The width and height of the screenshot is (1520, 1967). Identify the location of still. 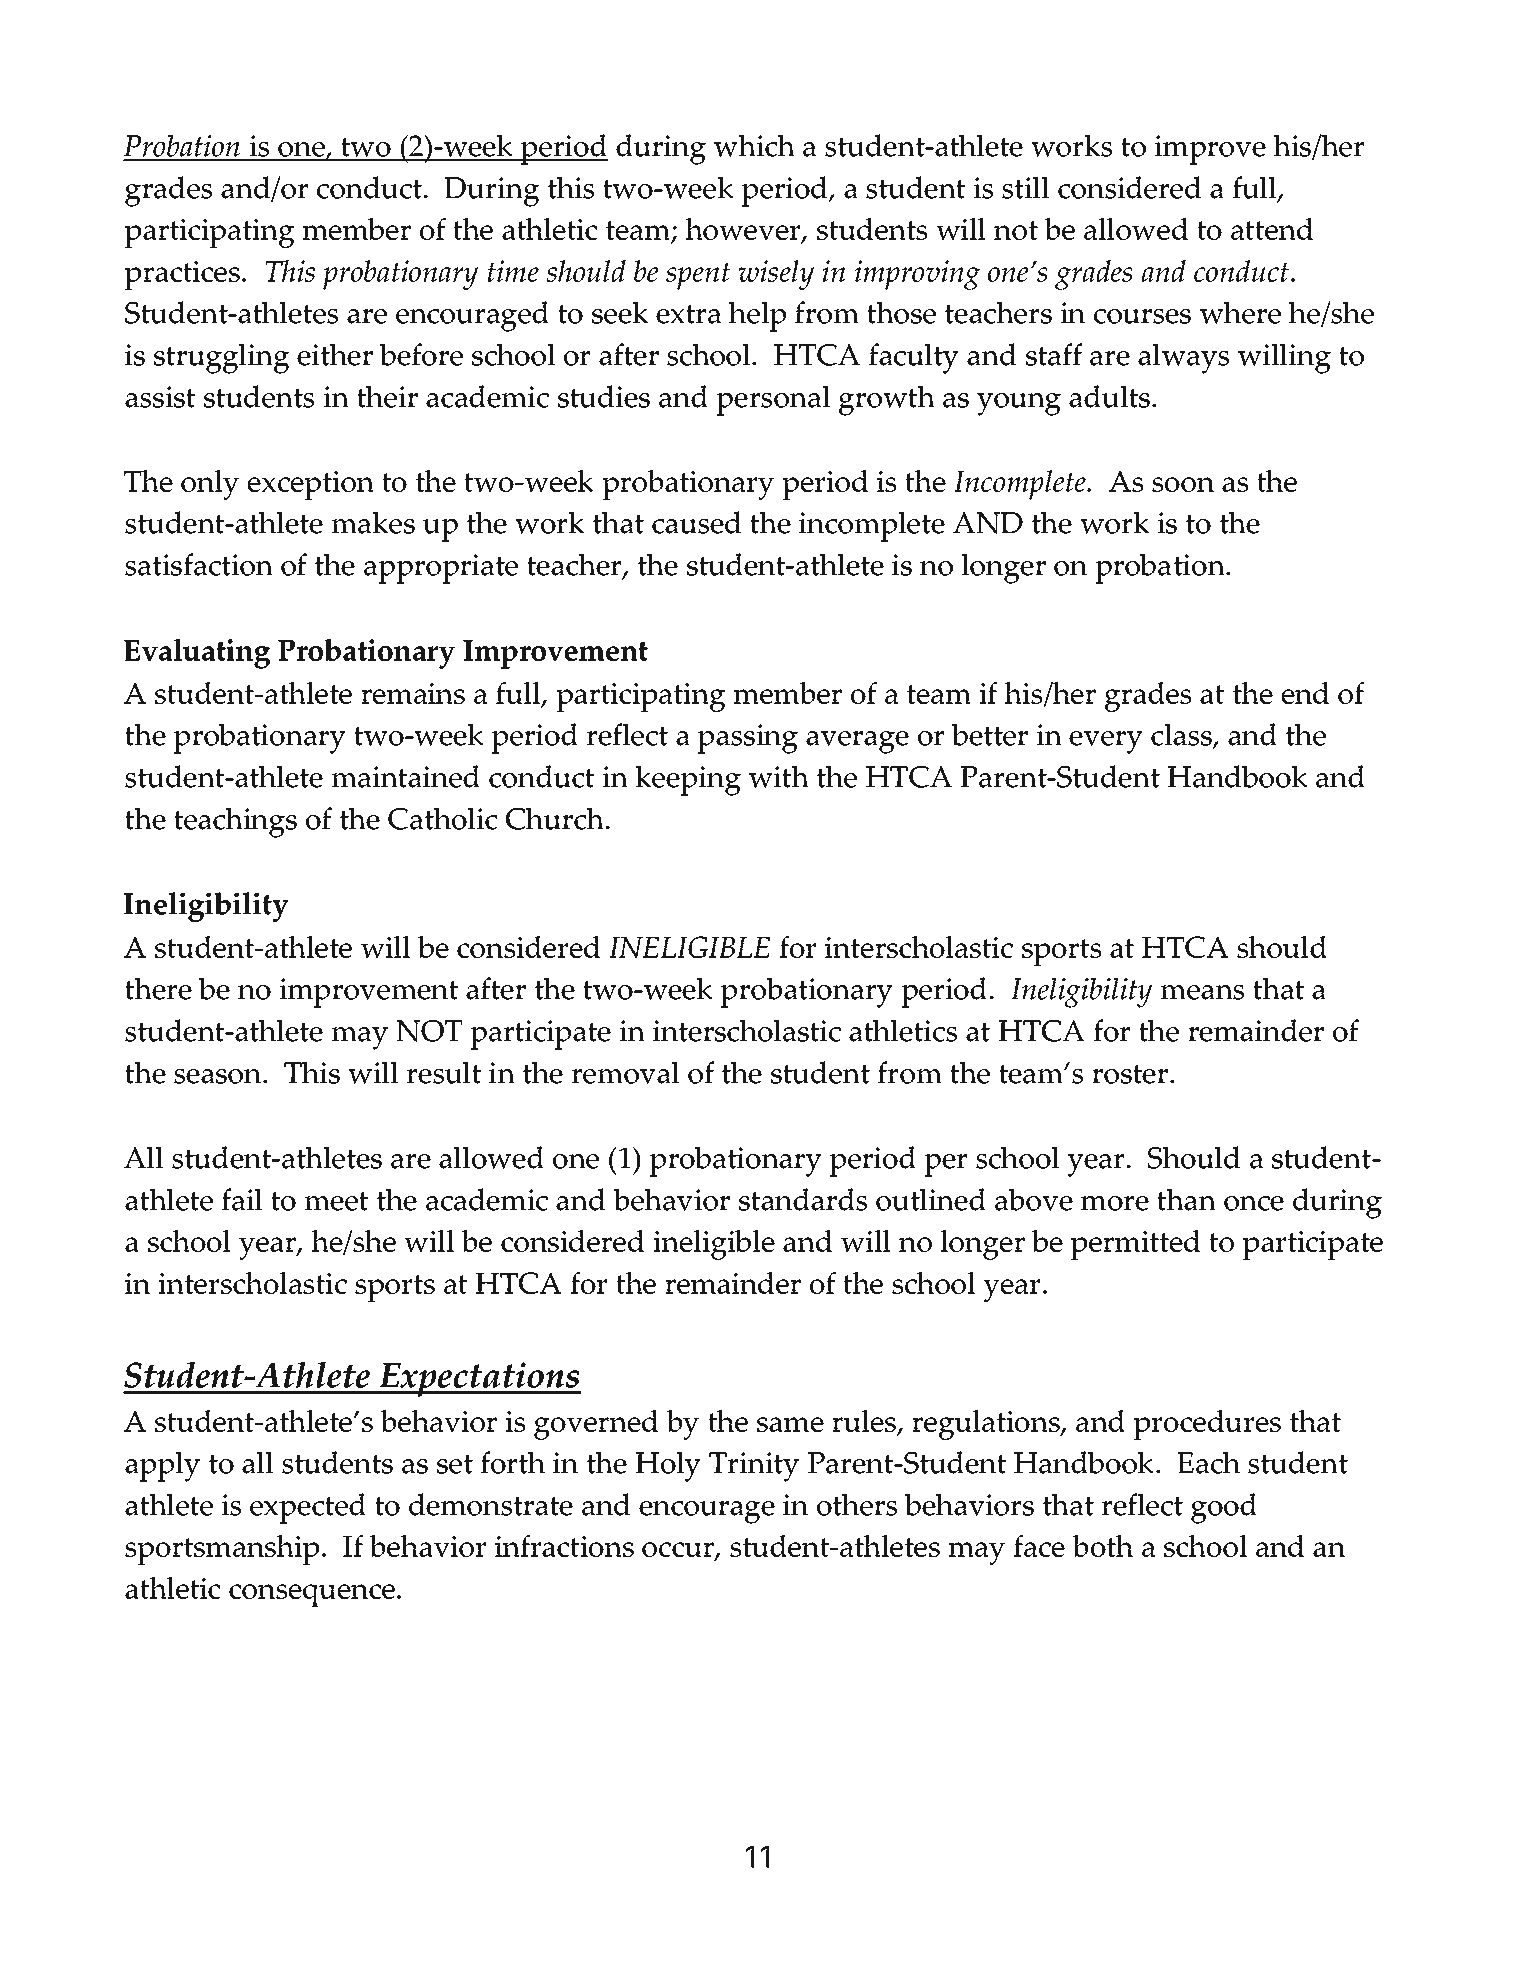
(1026, 187).
